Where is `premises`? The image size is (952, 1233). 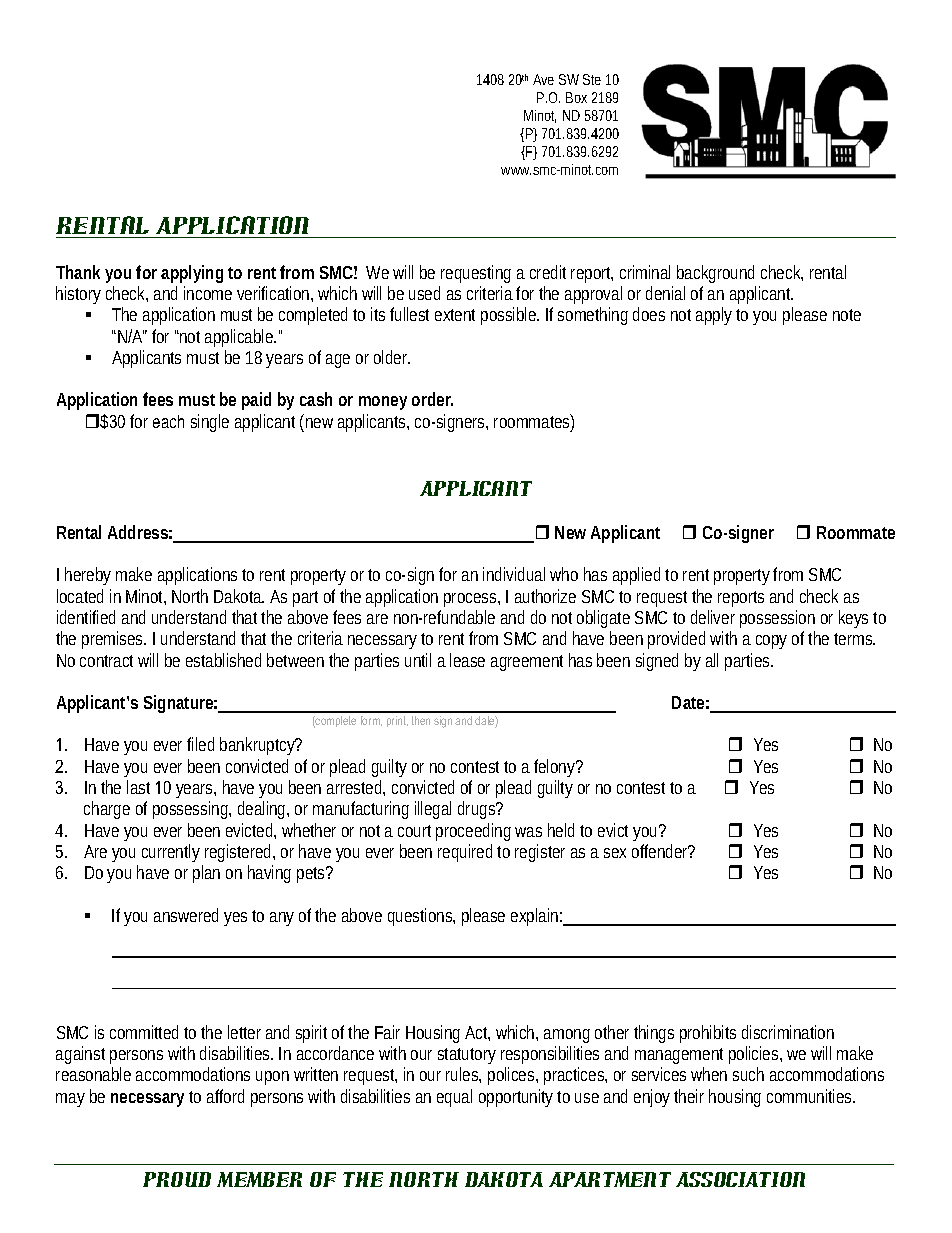
premises is located at coordinates (114, 640).
